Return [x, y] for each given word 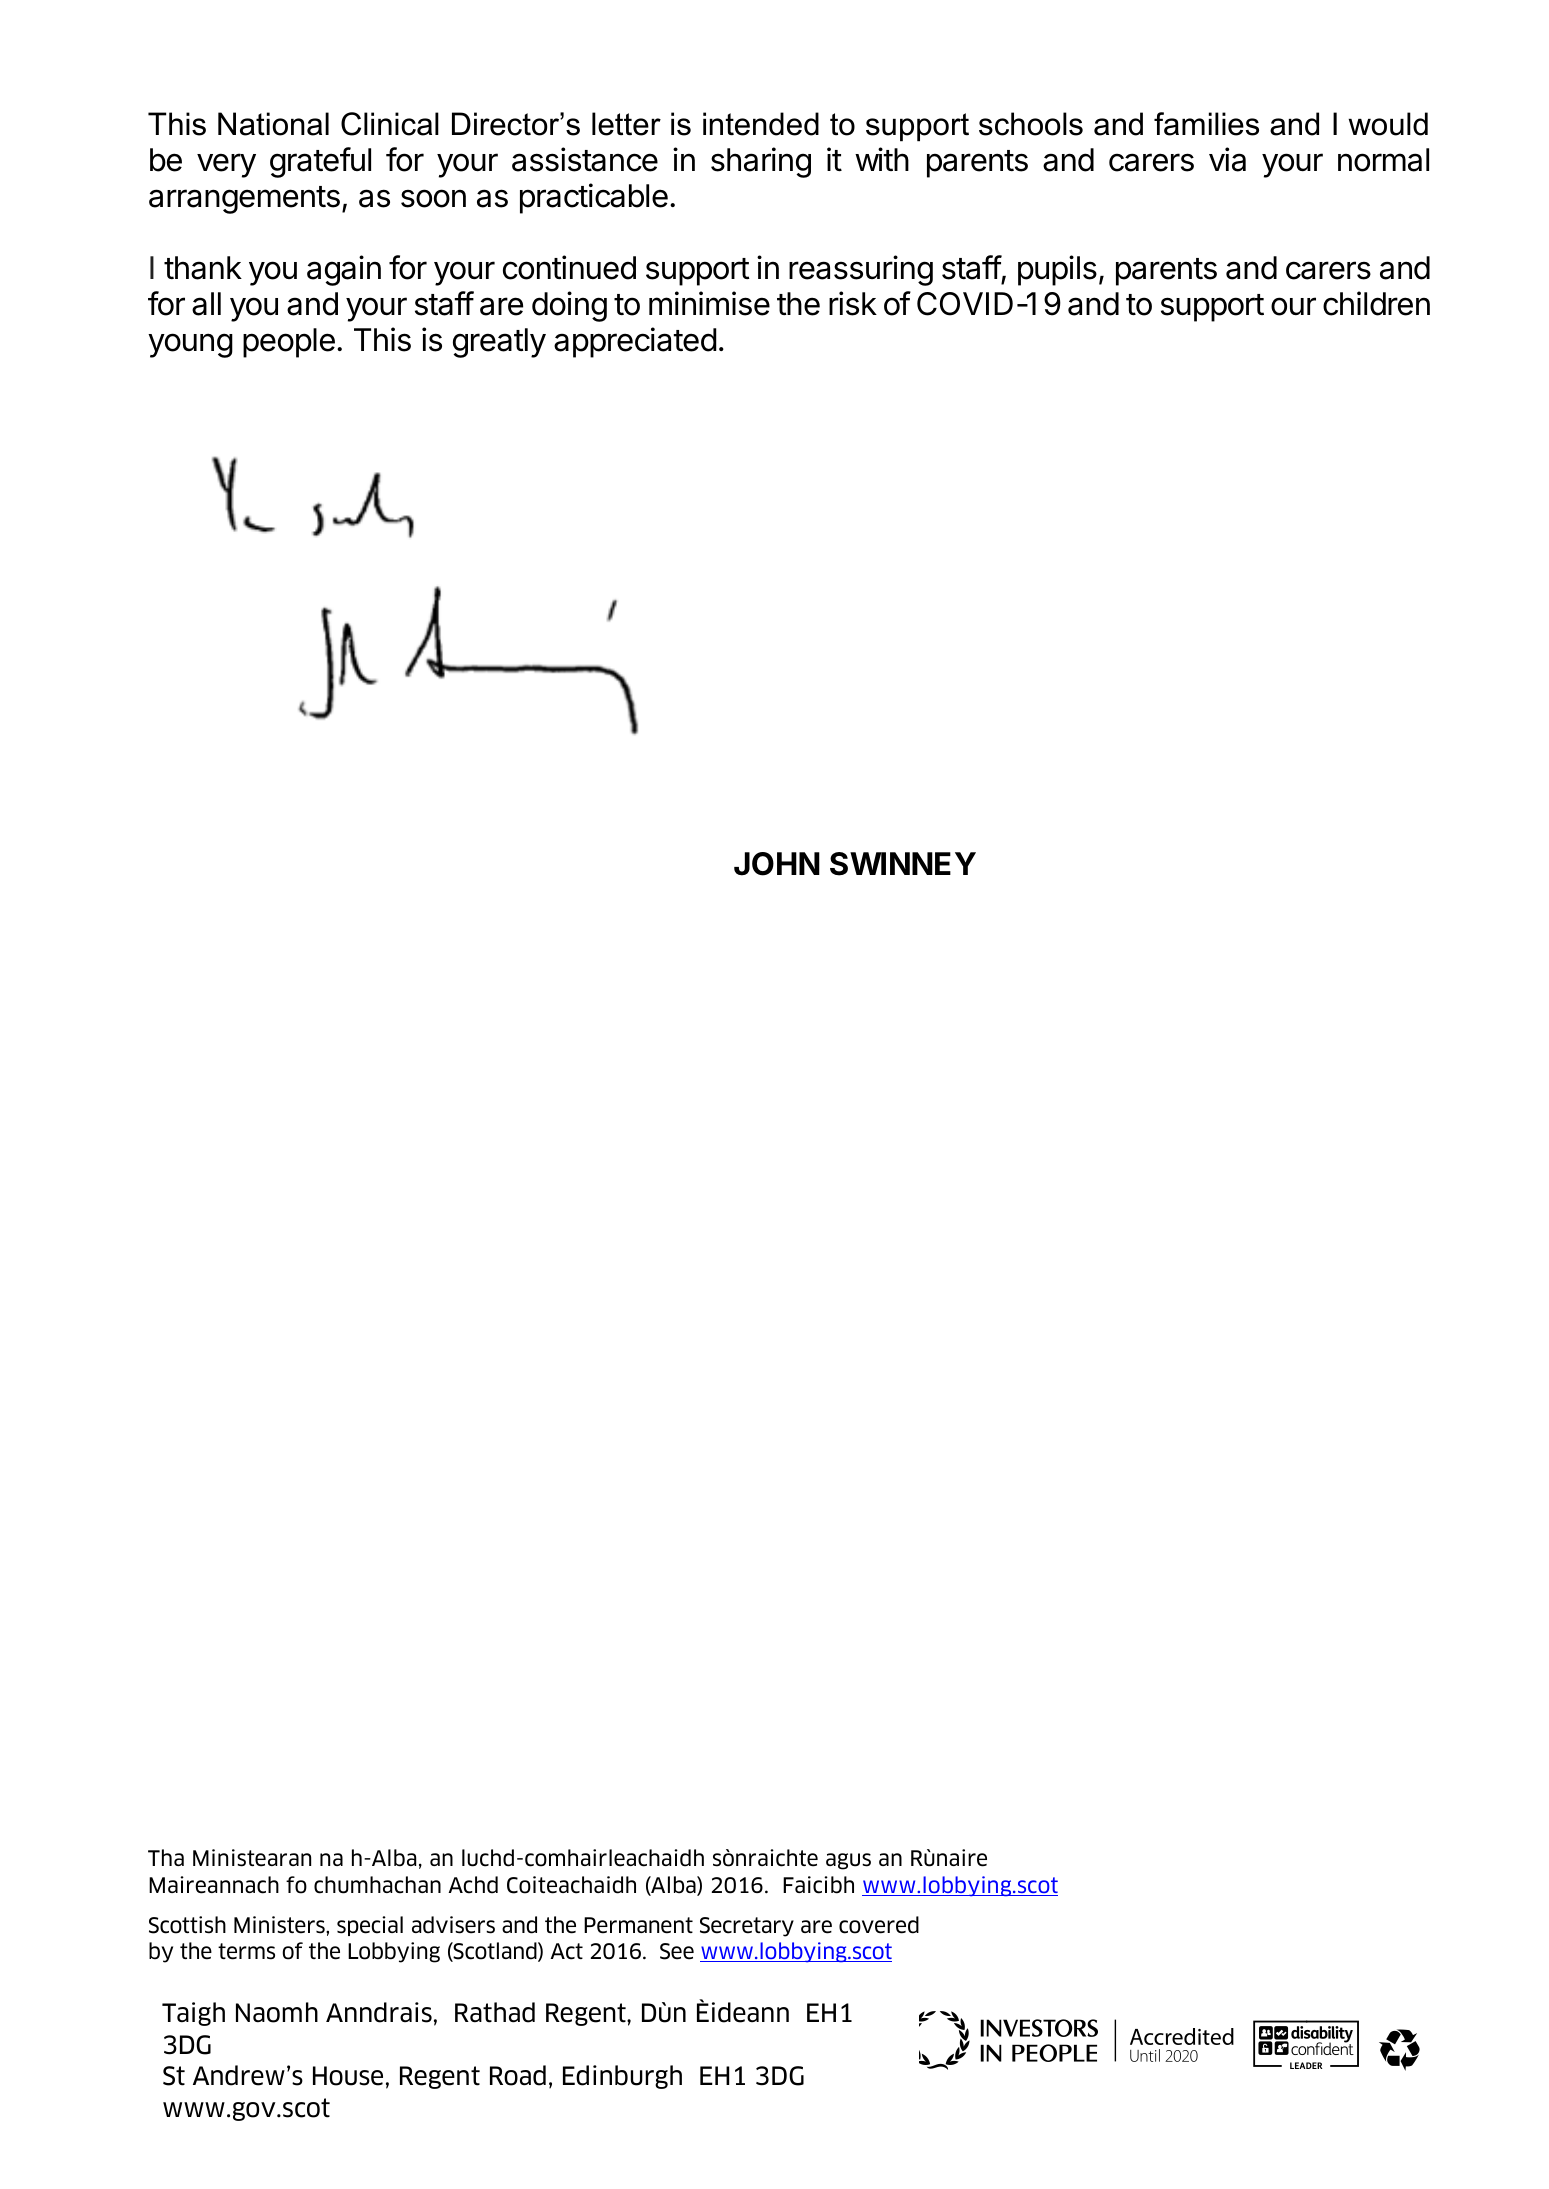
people [289, 343]
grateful [320, 162]
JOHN [777, 864]
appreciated [635, 342]
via [1227, 159]
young [190, 345]
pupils [1057, 270]
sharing [761, 162]
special [370, 1926]
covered [879, 1925]
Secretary [747, 1927]
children [1376, 303]
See [677, 1951]
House [348, 2076]
